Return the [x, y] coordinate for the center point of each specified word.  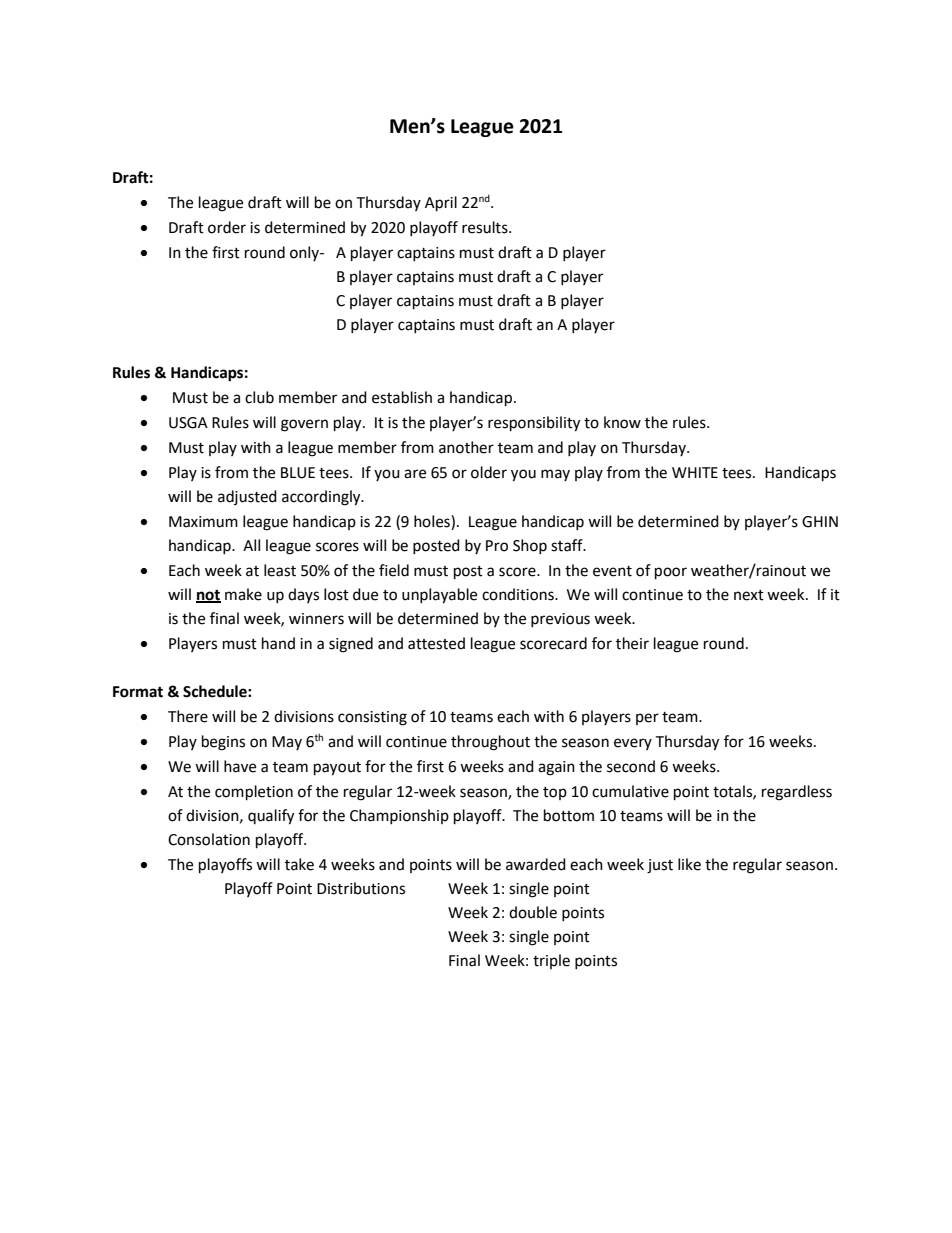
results [486, 227]
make [243, 594]
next [749, 595]
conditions [519, 594]
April [441, 204]
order [227, 227]
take [299, 864]
